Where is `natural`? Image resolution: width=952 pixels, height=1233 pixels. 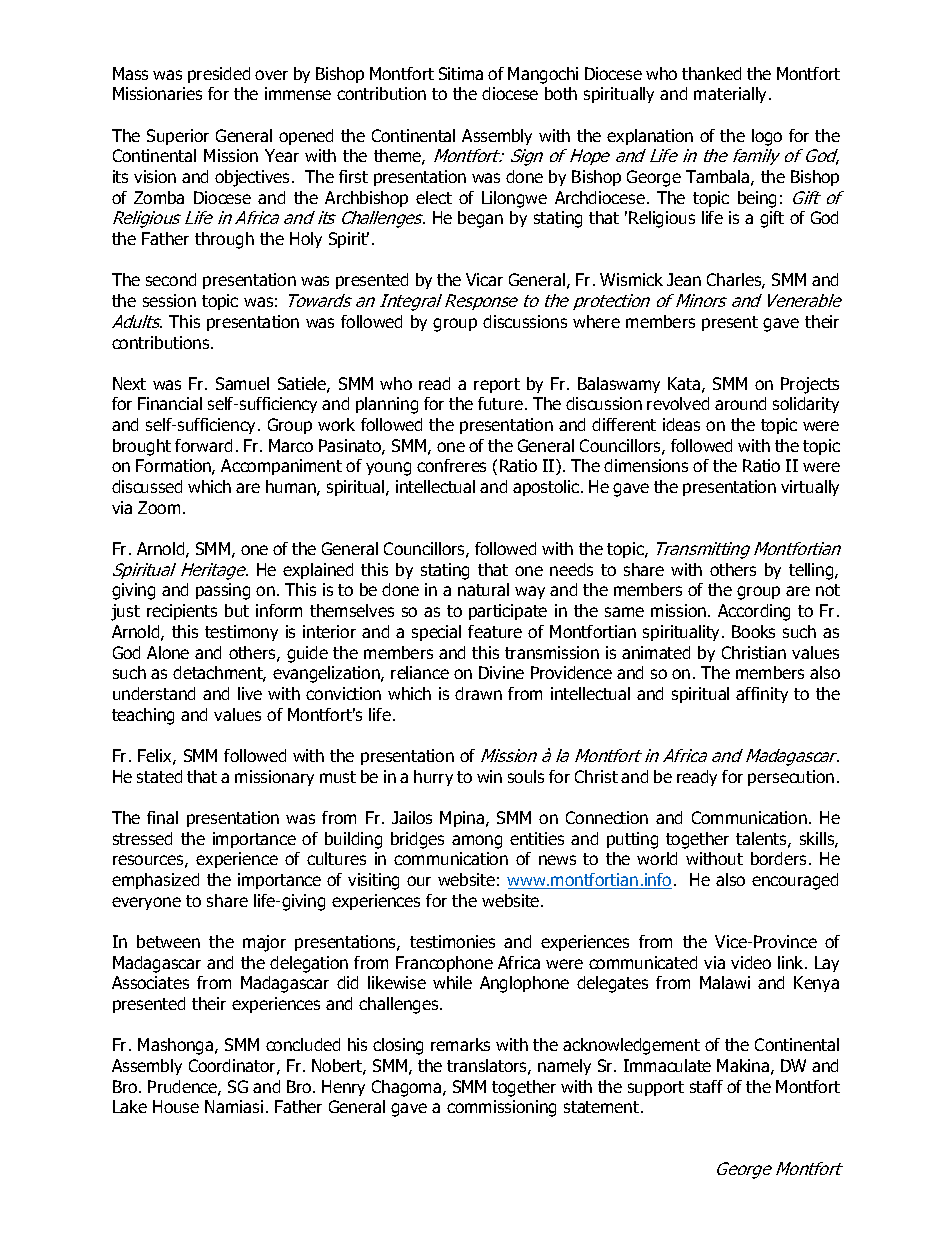 natural is located at coordinates (483, 589).
